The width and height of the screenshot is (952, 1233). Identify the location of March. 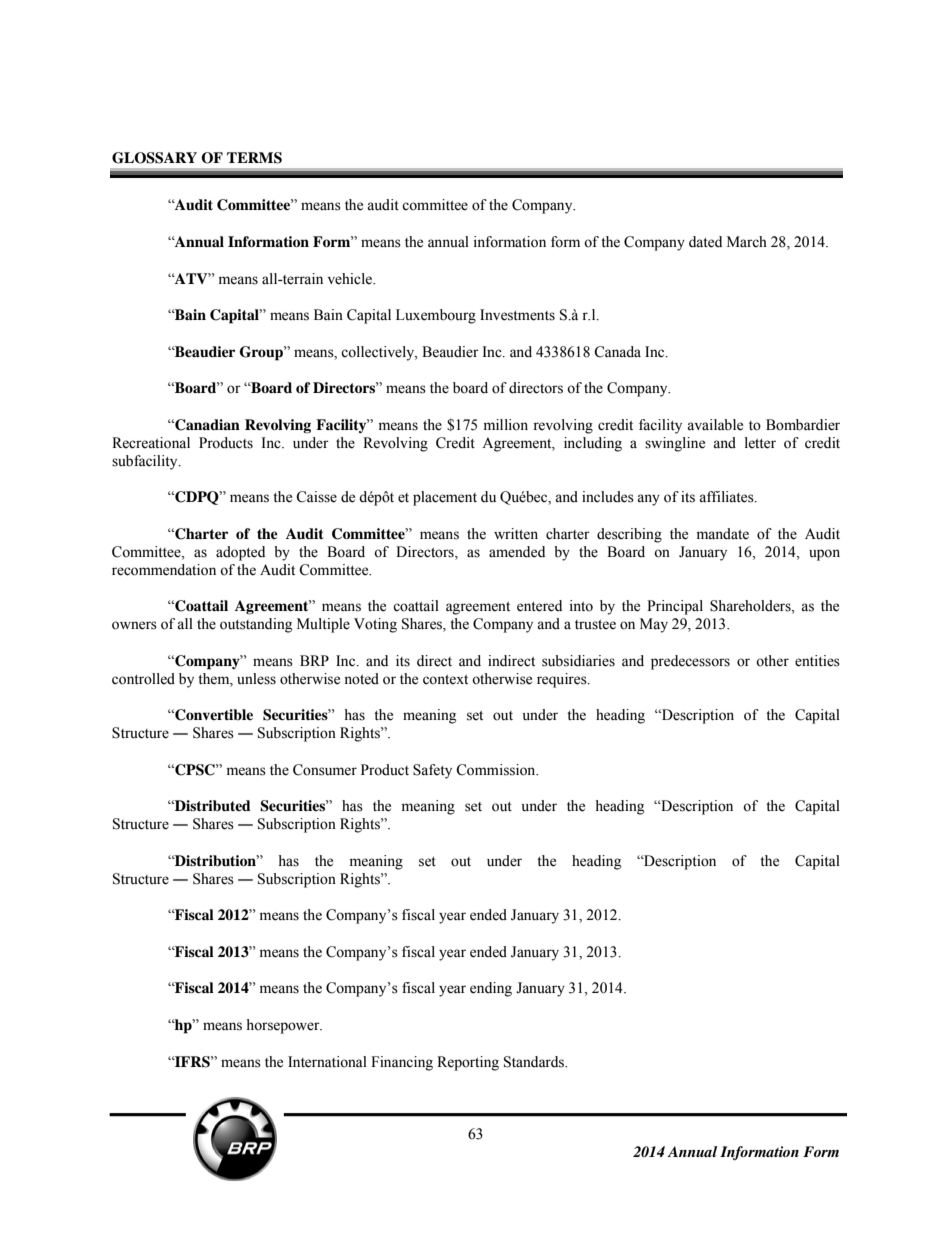
(747, 242).
